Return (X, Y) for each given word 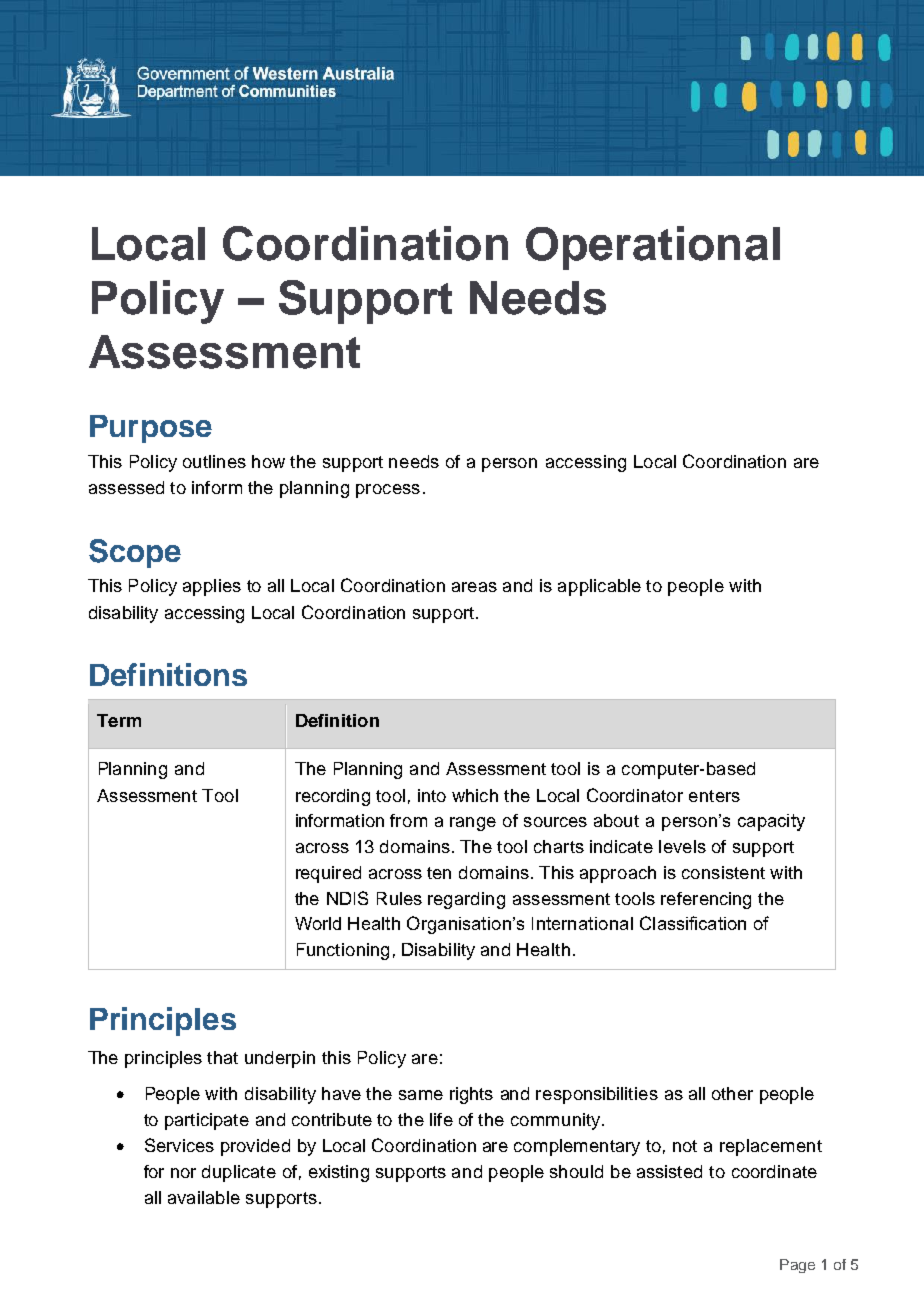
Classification (693, 923)
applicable (599, 587)
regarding (466, 900)
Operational (653, 248)
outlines (214, 461)
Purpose (151, 429)
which (475, 795)
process (388, 491)
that (222, 1057)
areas (474, 587)
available (204, 1197)
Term (119, 720)
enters (714, 796)
